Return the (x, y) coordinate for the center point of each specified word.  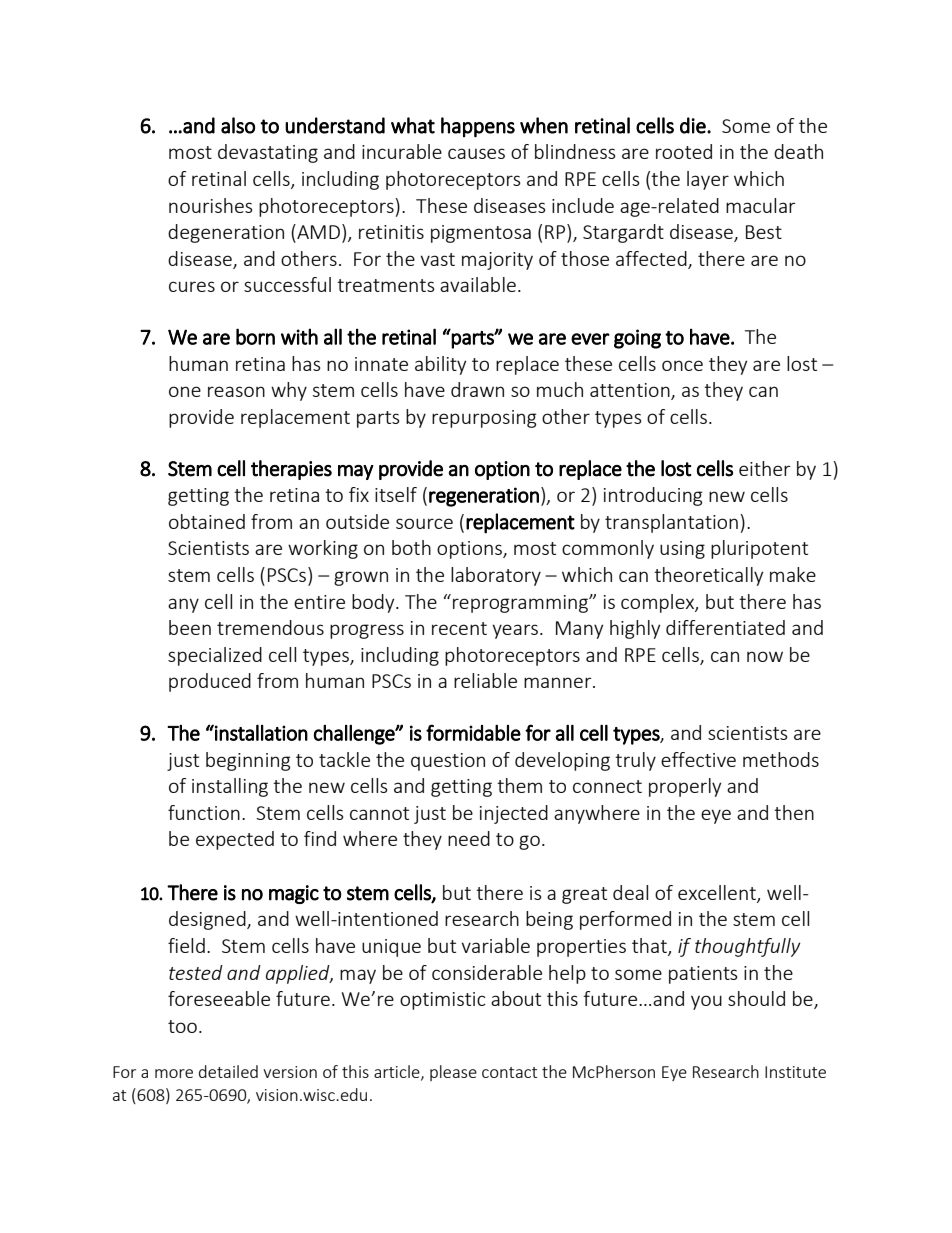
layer (708, 180)
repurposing (484, 419)
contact (509, 1072)
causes (476, 153)
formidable (473, 732)
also (238, 125)
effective (698, 759)
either (765, 468)
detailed (228, 1071)
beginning (248, 761)
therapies (291, 470)
